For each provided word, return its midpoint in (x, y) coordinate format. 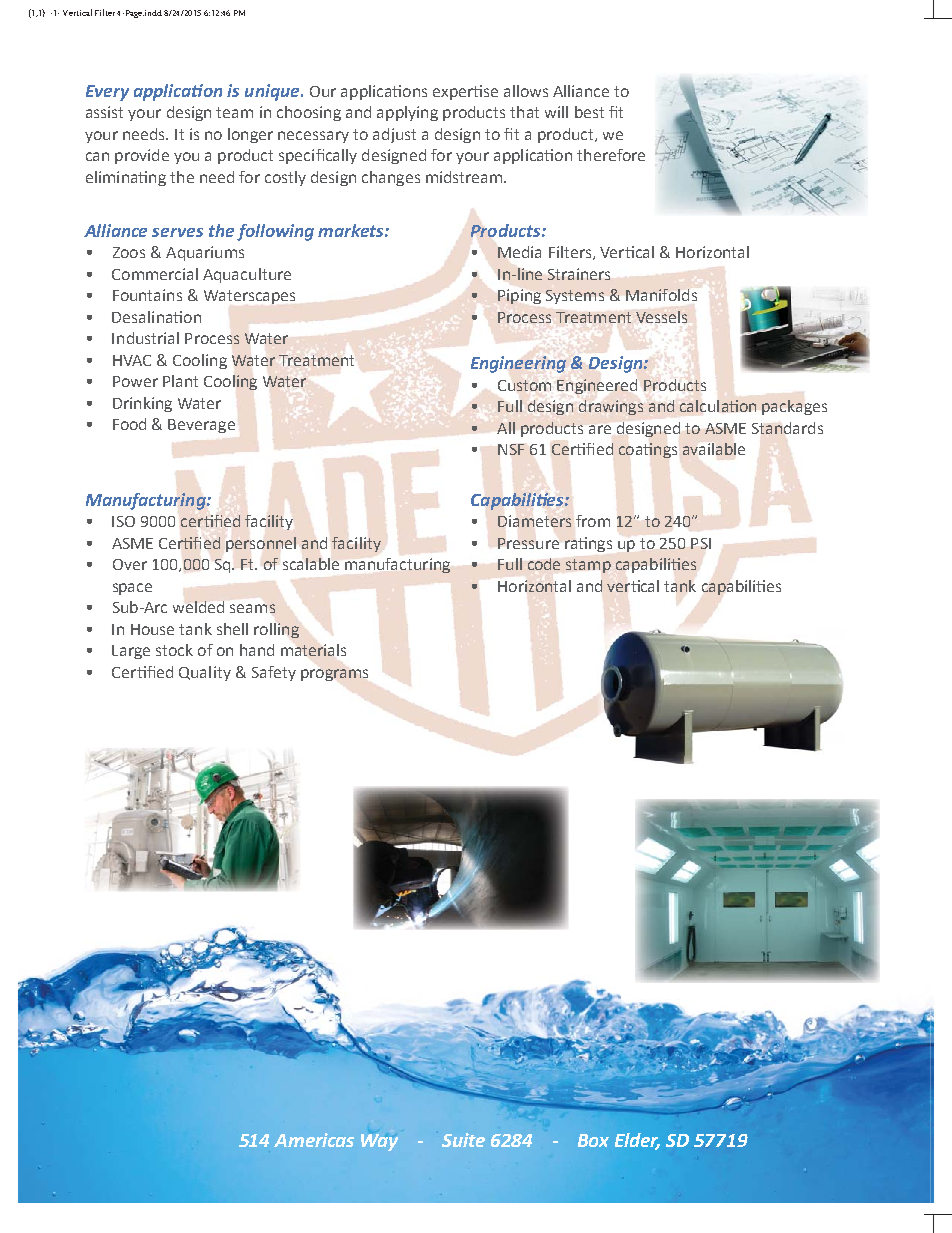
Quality (205, 673)
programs (334, 675)
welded (198, 607)
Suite (463, 1140)
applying (407, 113)
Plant (180, 381)
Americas (314, 1140)
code (544, 564)
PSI (701, 543)
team (234, 112)
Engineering (518, 364)
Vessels (661, 317)
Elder (637, 1141)
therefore (611, 155)
